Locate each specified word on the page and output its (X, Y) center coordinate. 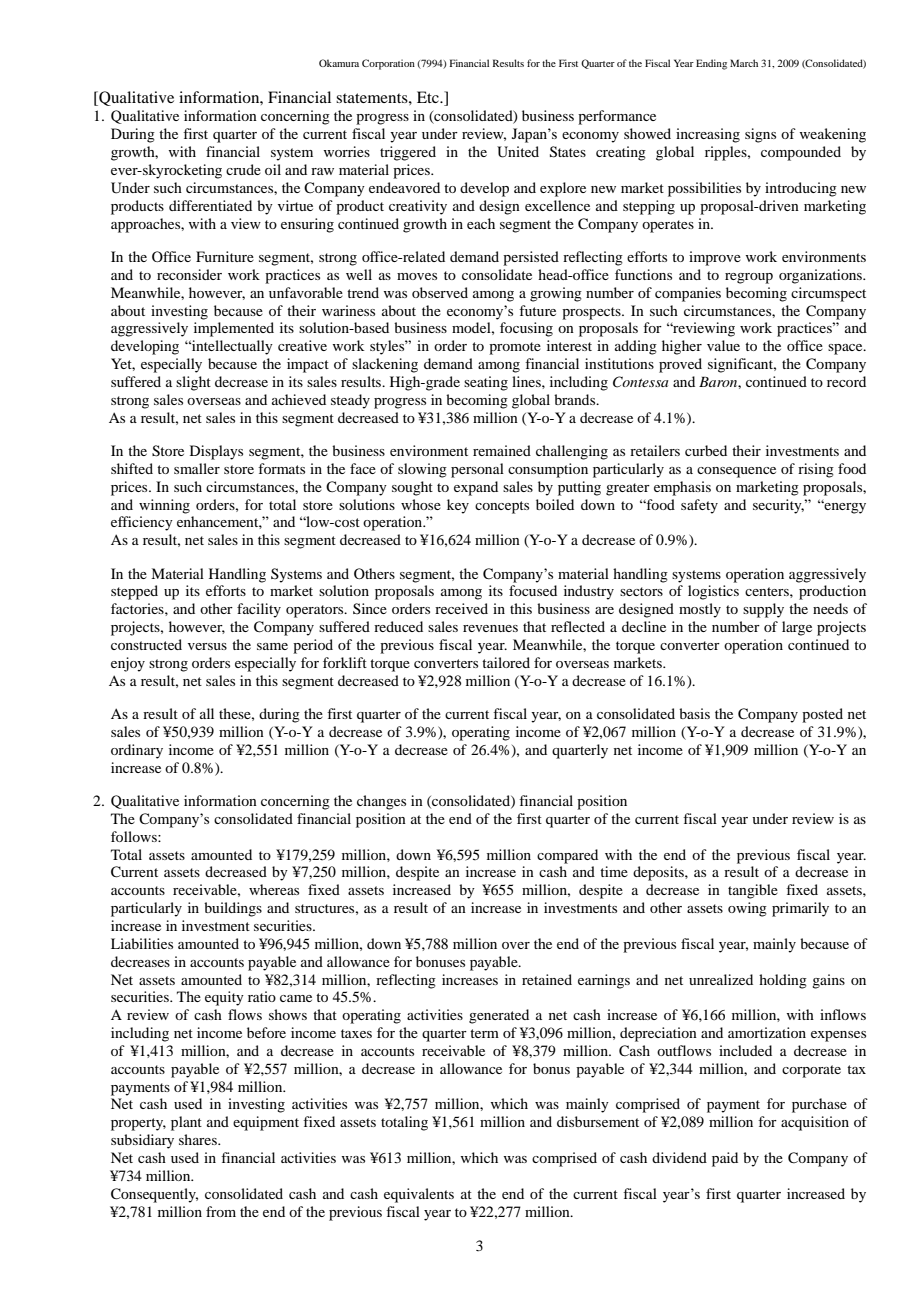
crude (243, 169)
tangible (753, 891)
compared (567, 856)
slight (193, 383)
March (744, 63)
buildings (233, 909)
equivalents (419, 1195)
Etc (429, 97)
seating (486, 383)
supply (763, 610)
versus (207, 646)
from (221, 1211)
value (723, 345)
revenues (490, 628)
